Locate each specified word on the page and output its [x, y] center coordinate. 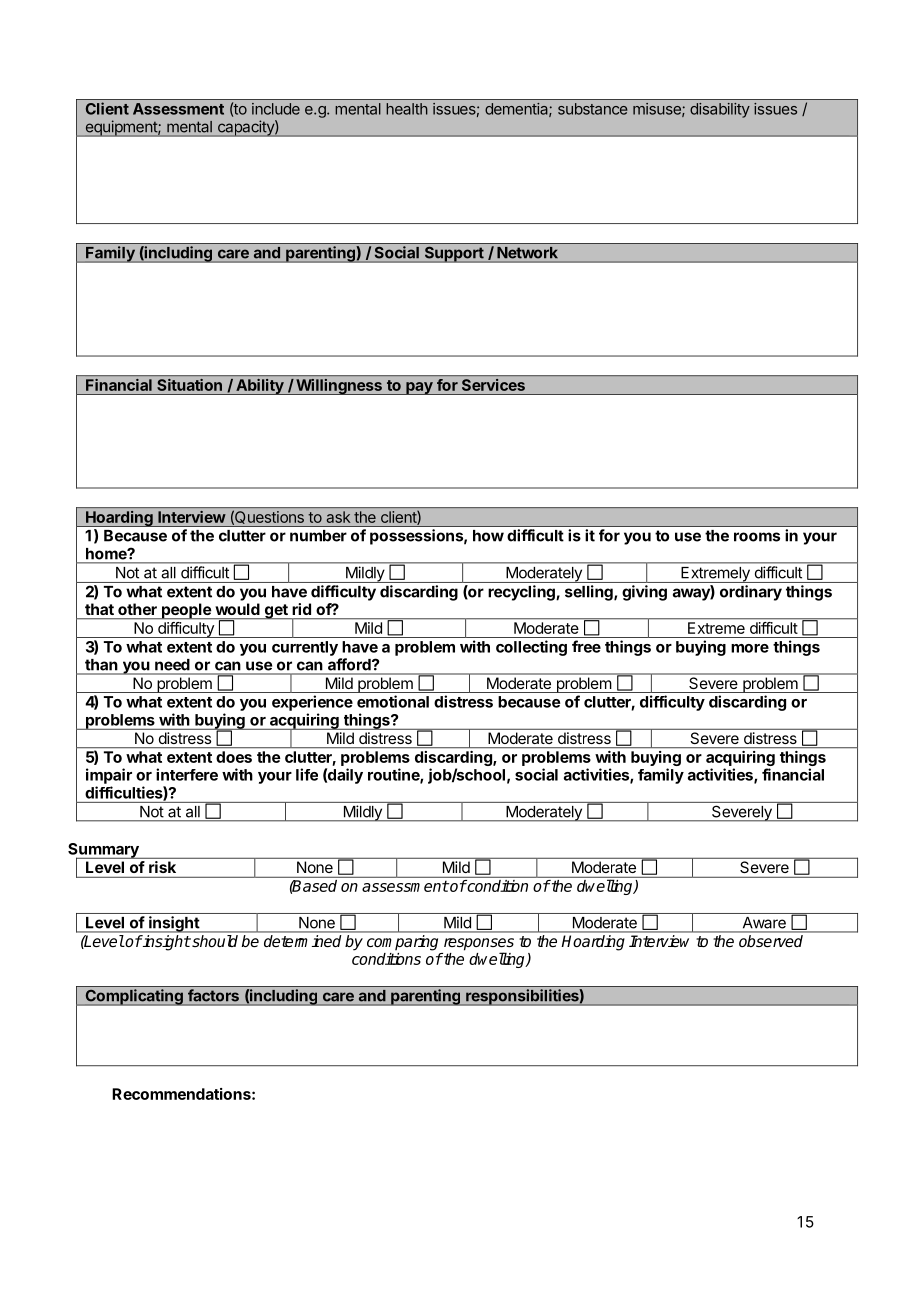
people [186, 611]
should [214, 941]
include [276, 109]
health [407, 109]
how [488, 536]
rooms [757, 537]
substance [592, 109]
